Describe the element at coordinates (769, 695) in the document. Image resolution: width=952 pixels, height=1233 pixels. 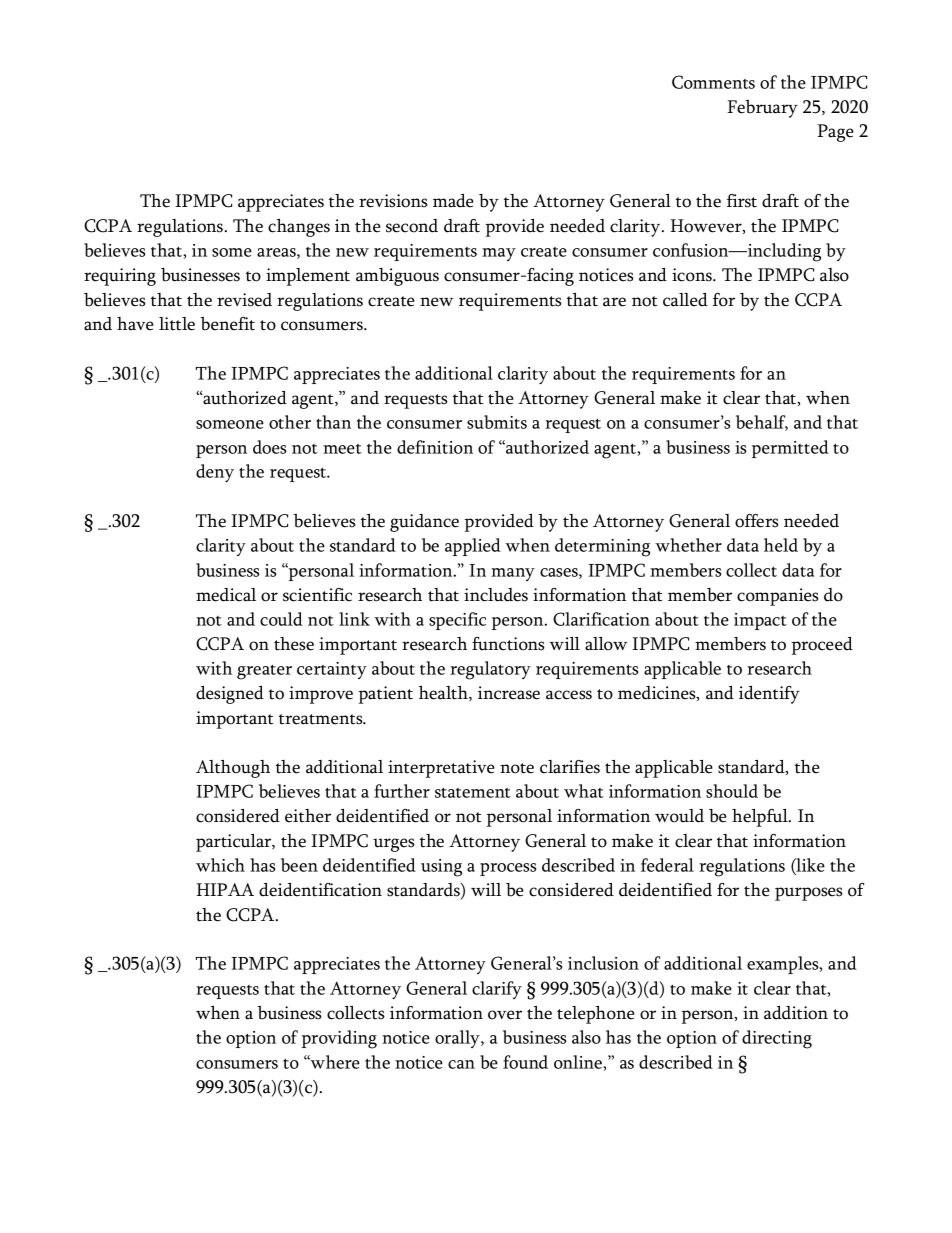
I see `identify` at that location.
